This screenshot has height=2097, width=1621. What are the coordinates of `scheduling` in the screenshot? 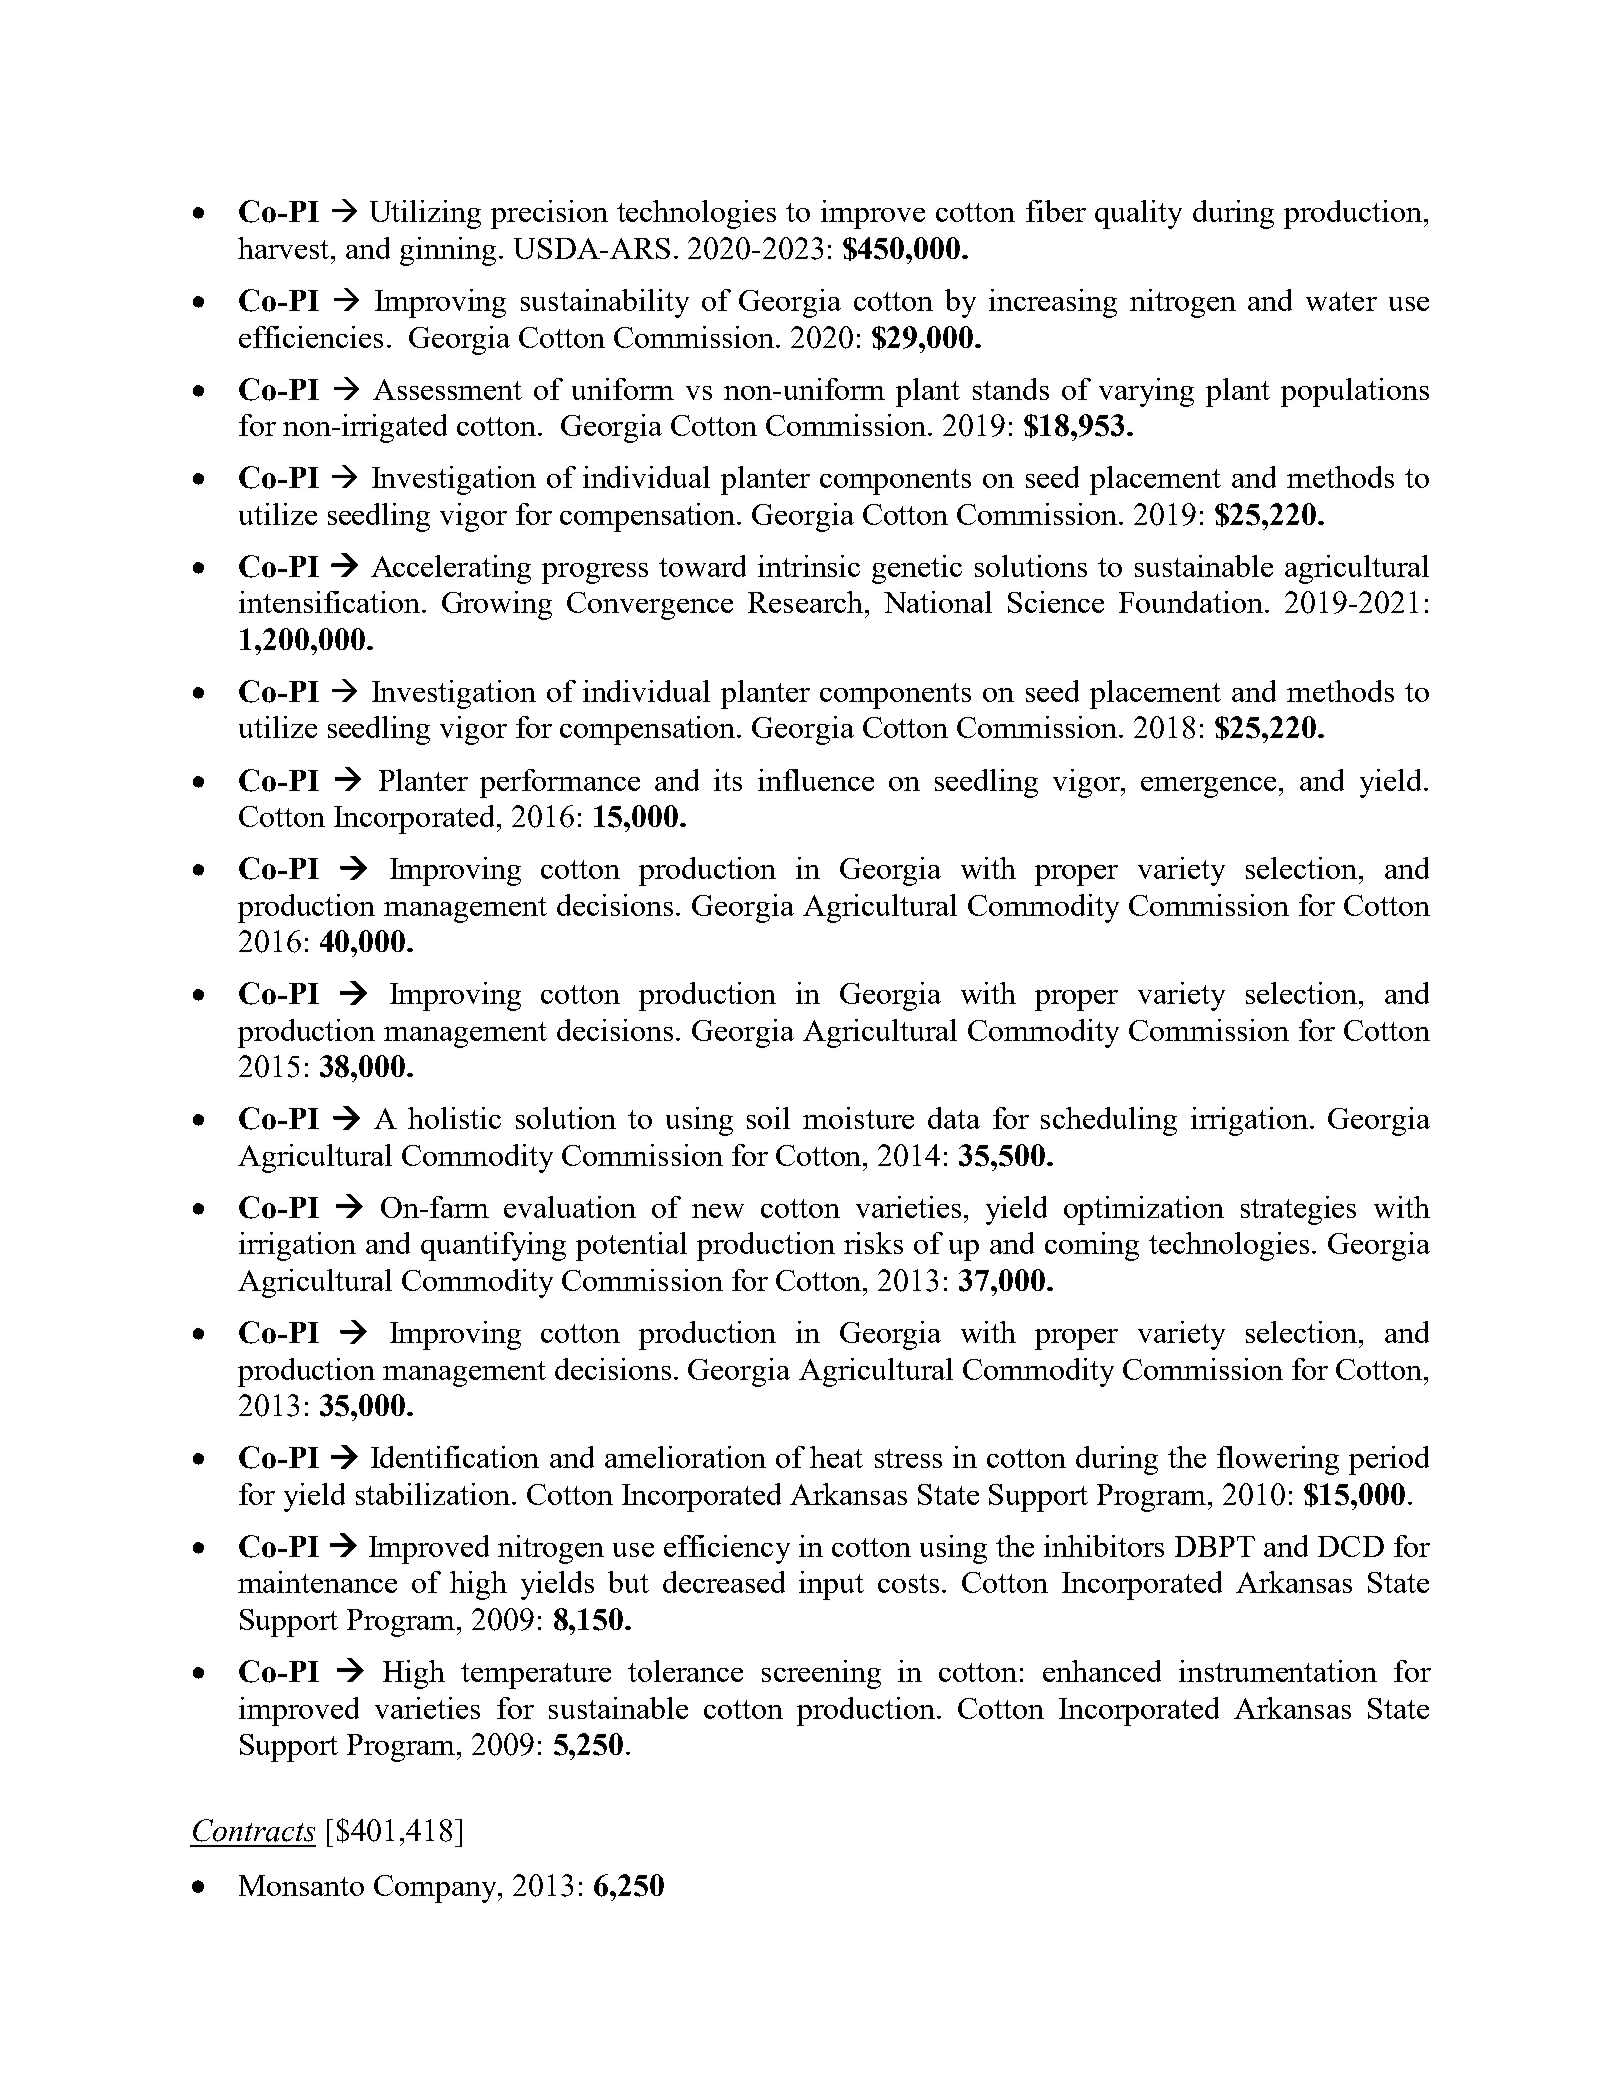 It's located at (1109, 1121).
